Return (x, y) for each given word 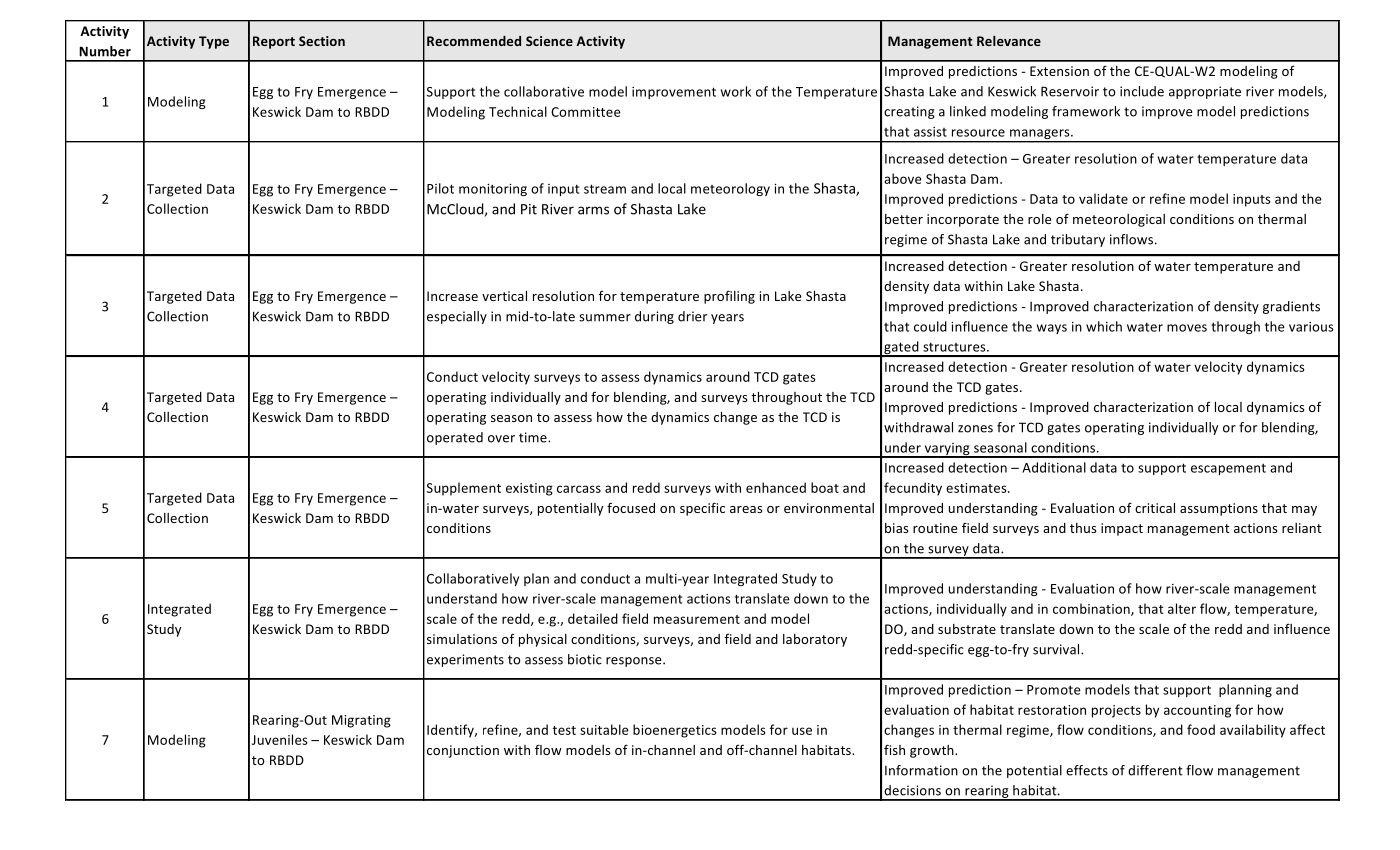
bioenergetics (675, 731)
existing (529, 489)
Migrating (361, 721)
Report (274, 42)
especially (457, 317)
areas (746, 509)
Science (549, 41)
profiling (729, 297)
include (1142, 91)
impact (1122, 529)
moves (1187, 328)
